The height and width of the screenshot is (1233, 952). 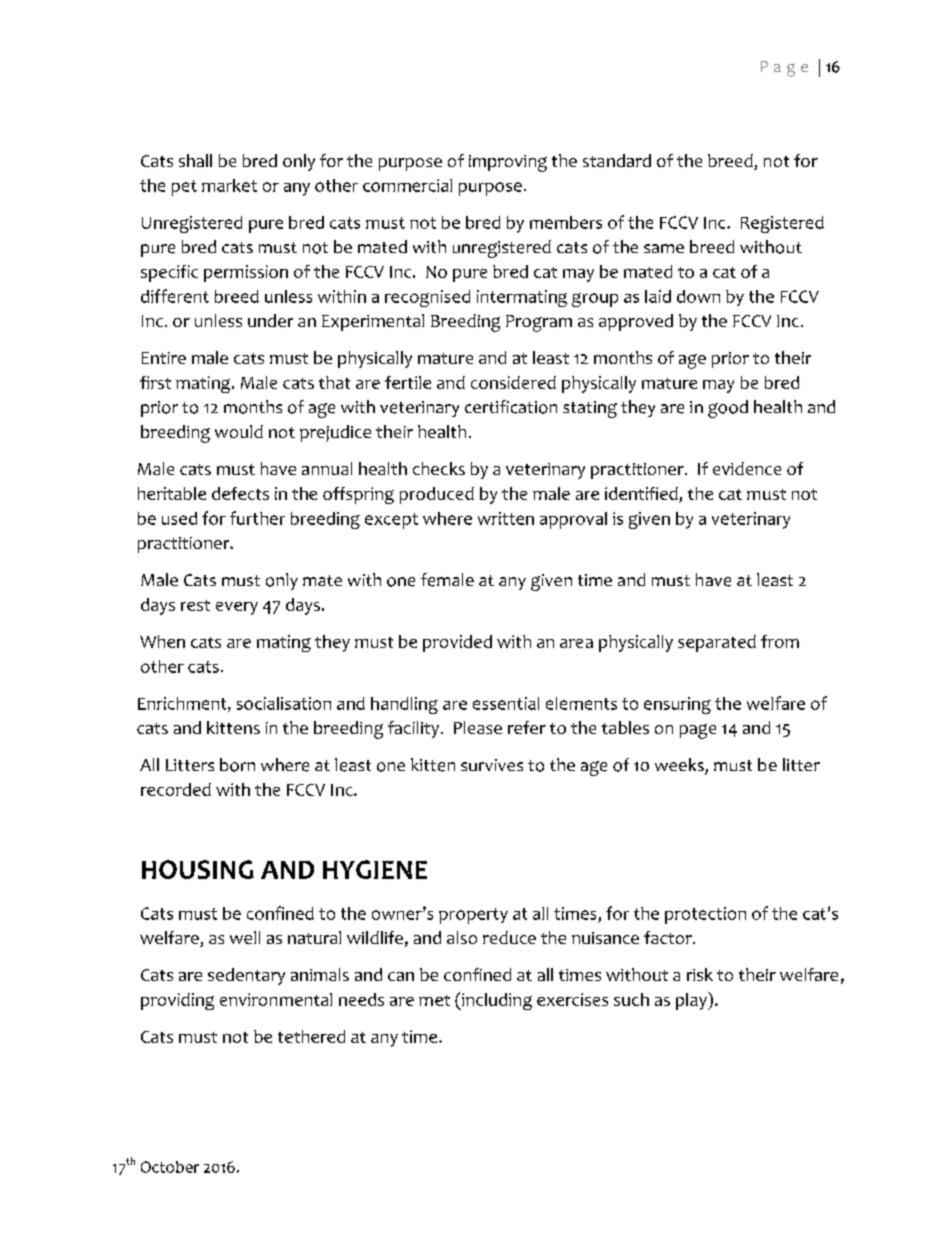 What do you see at coordinates (496, 1001) in the screenshot?
I see `including` at bounding box center [496, 1001].
